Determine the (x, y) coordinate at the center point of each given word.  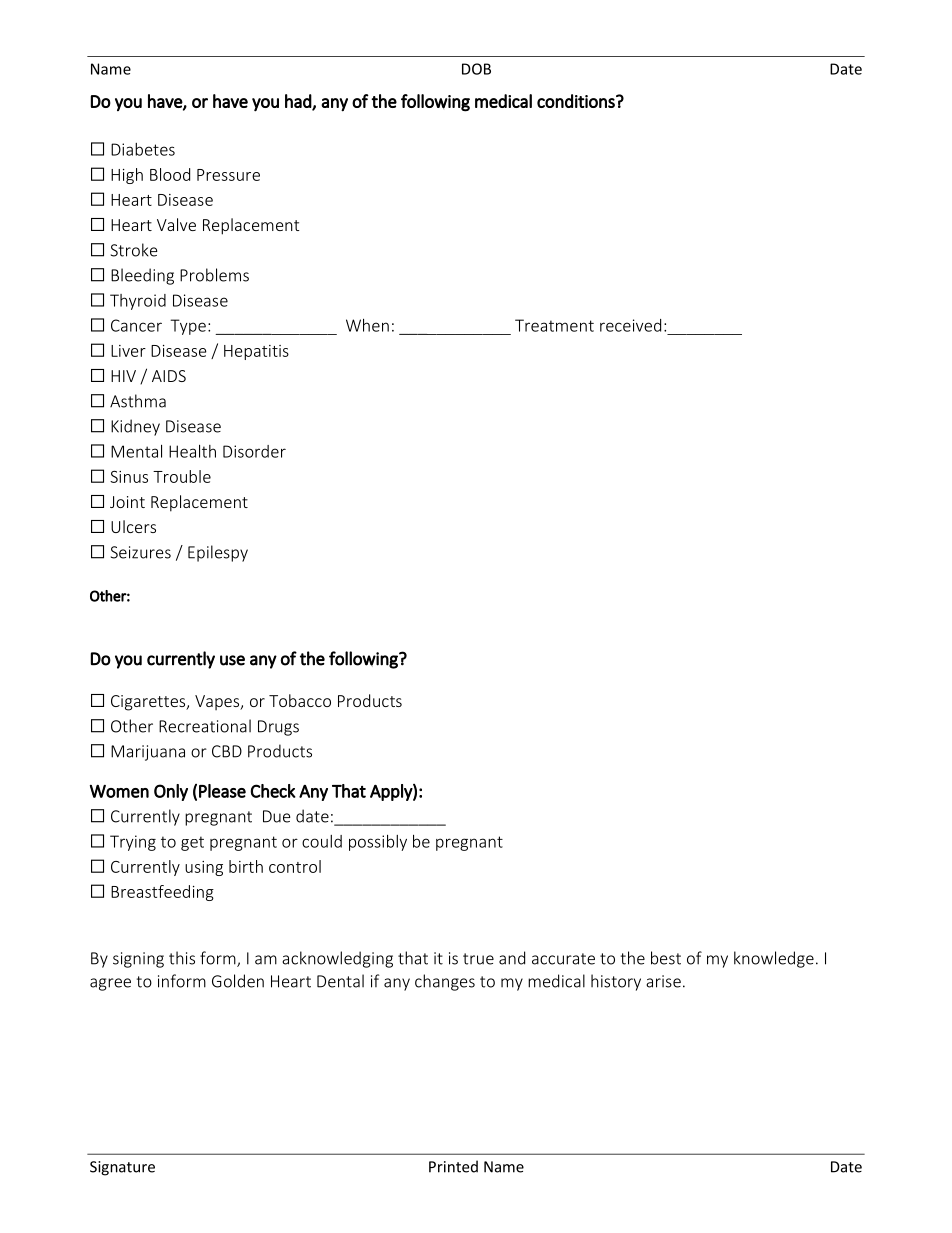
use (232, 660)
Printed (453, 1166)
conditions (577, 101)
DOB (476, 69)
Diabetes (143, 149)
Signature (122, 1168)
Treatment (554, 325)
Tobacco (300, 700)
